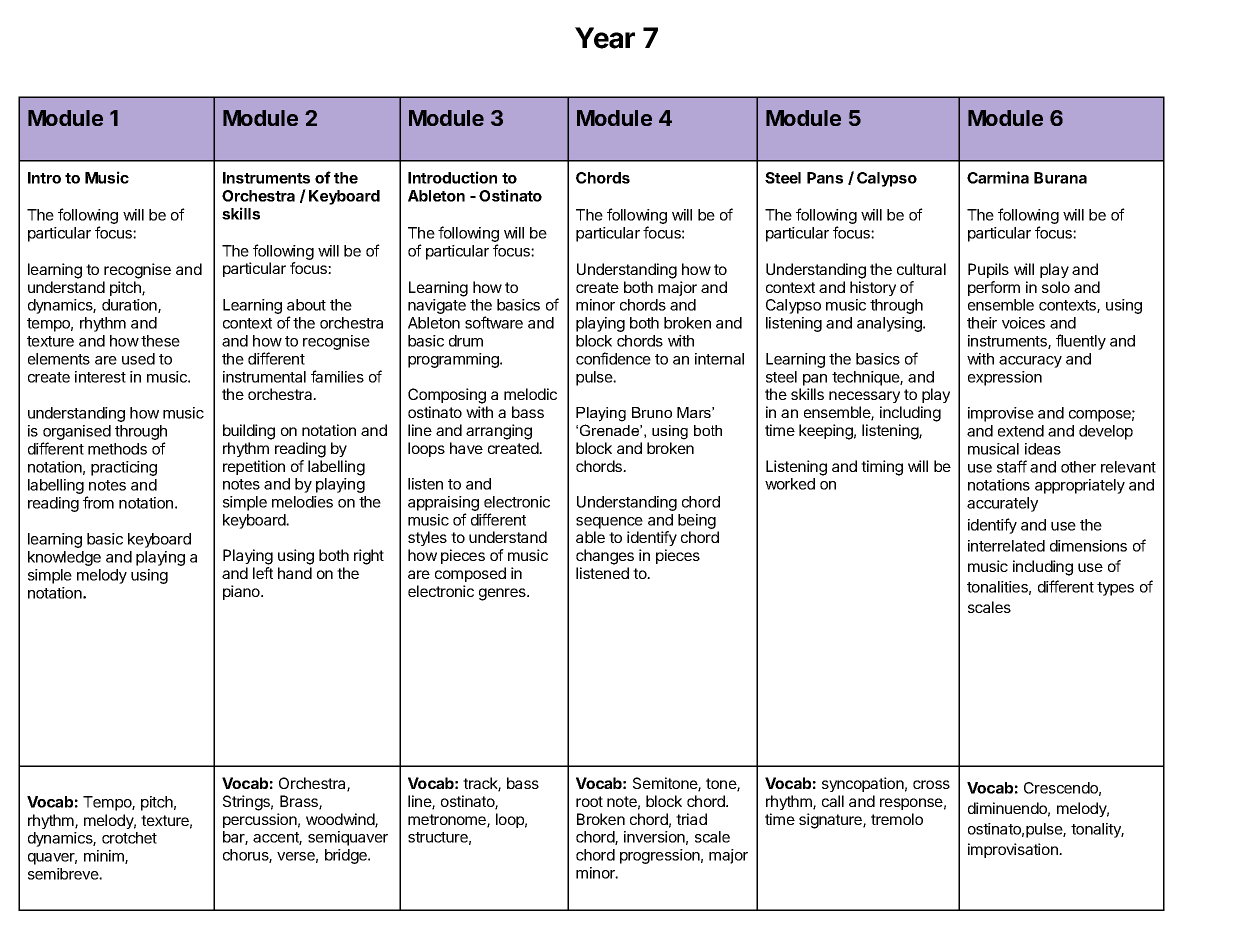 Image resolution: width=1233 pixels, height=952 pixels. I want to click on methods, so click(117, 449).
